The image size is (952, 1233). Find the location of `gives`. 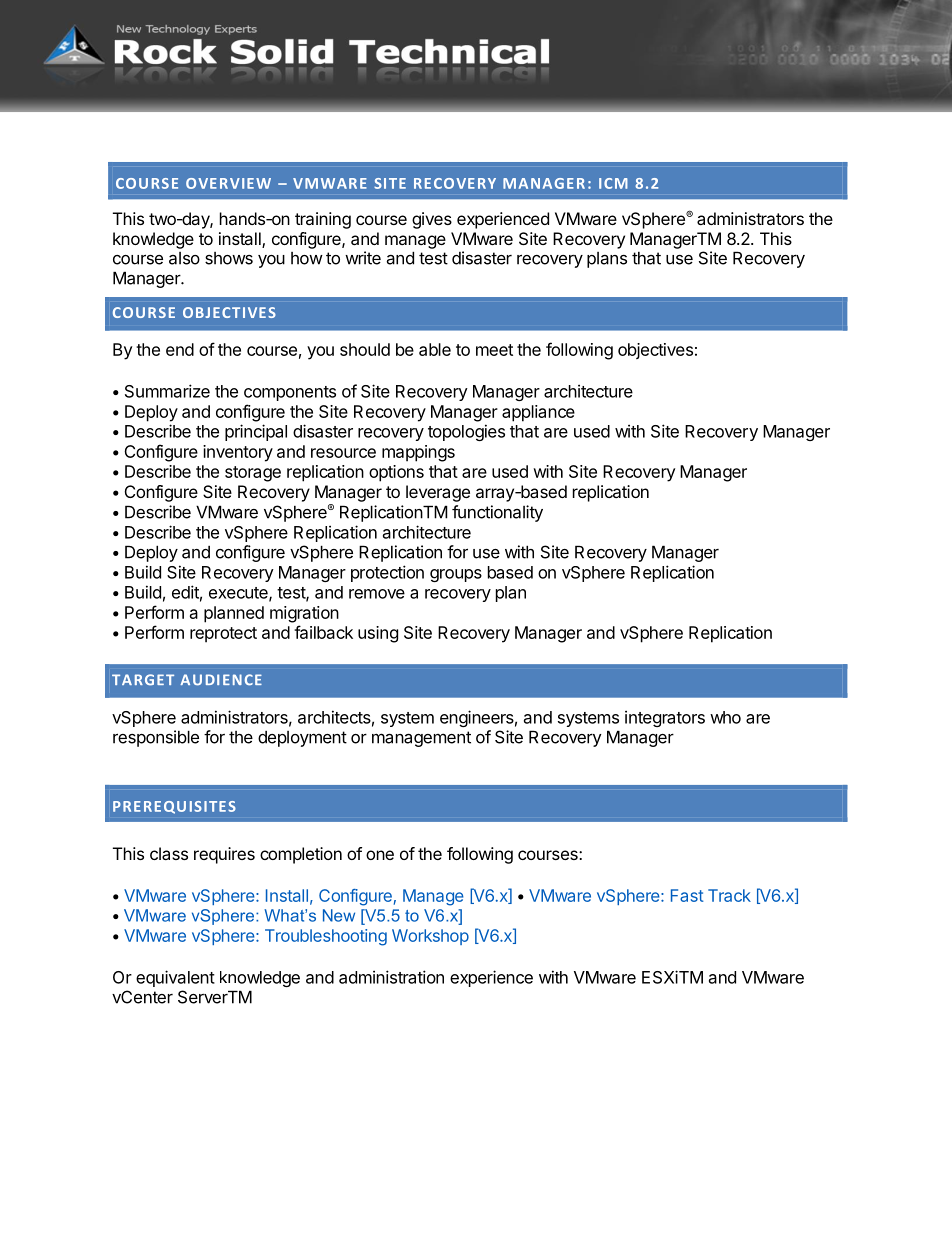

gives is located at coordinates (432, 220).
